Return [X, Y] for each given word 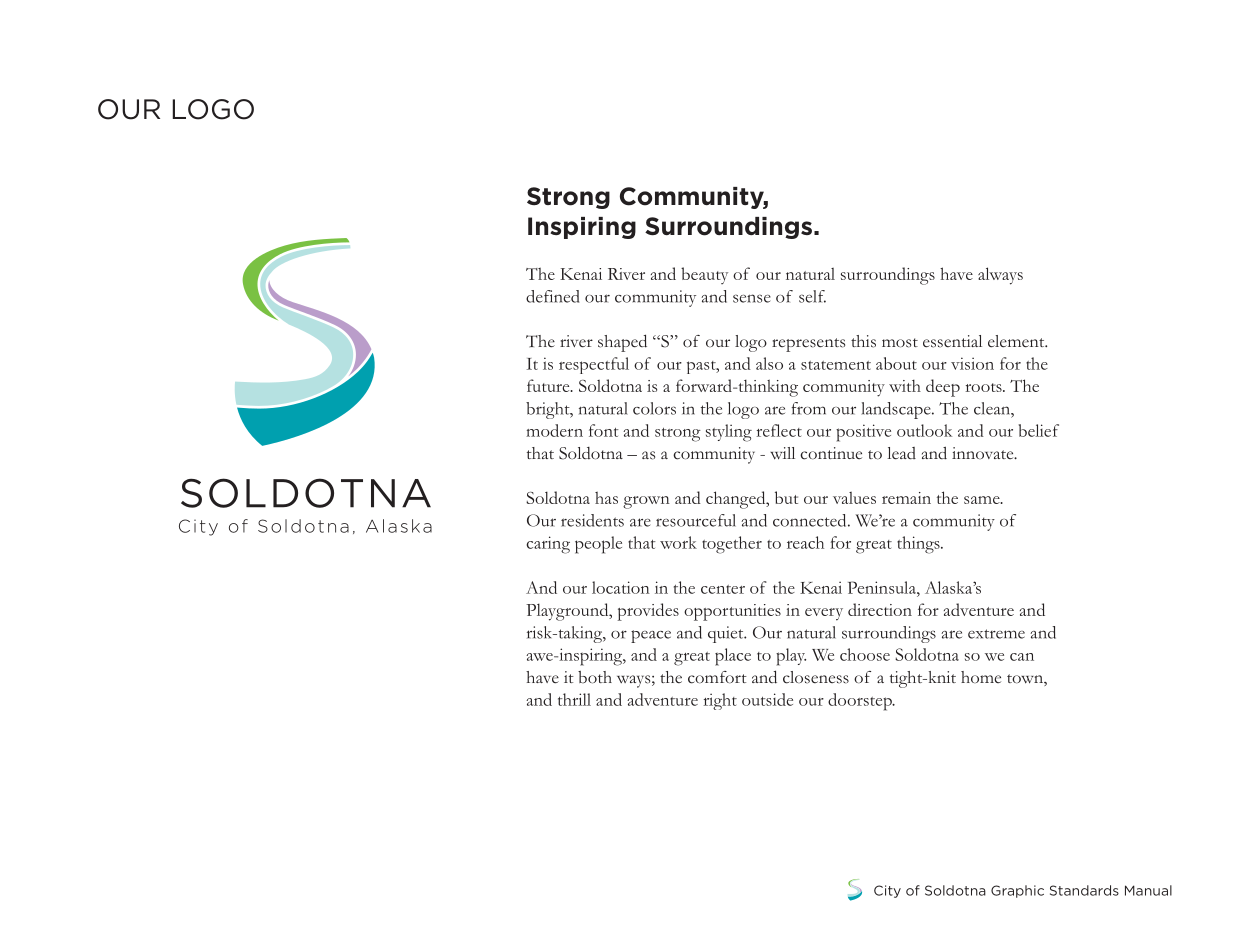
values [854, 498]
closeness [816, 677]
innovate [984, 453]
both [595, 677]
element [1017, 341]
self [812, 296]
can [1022, 657]
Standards [1084, 890]
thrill [574, 699]
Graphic [1017, 891]
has [606, 498]
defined [552, 296]
